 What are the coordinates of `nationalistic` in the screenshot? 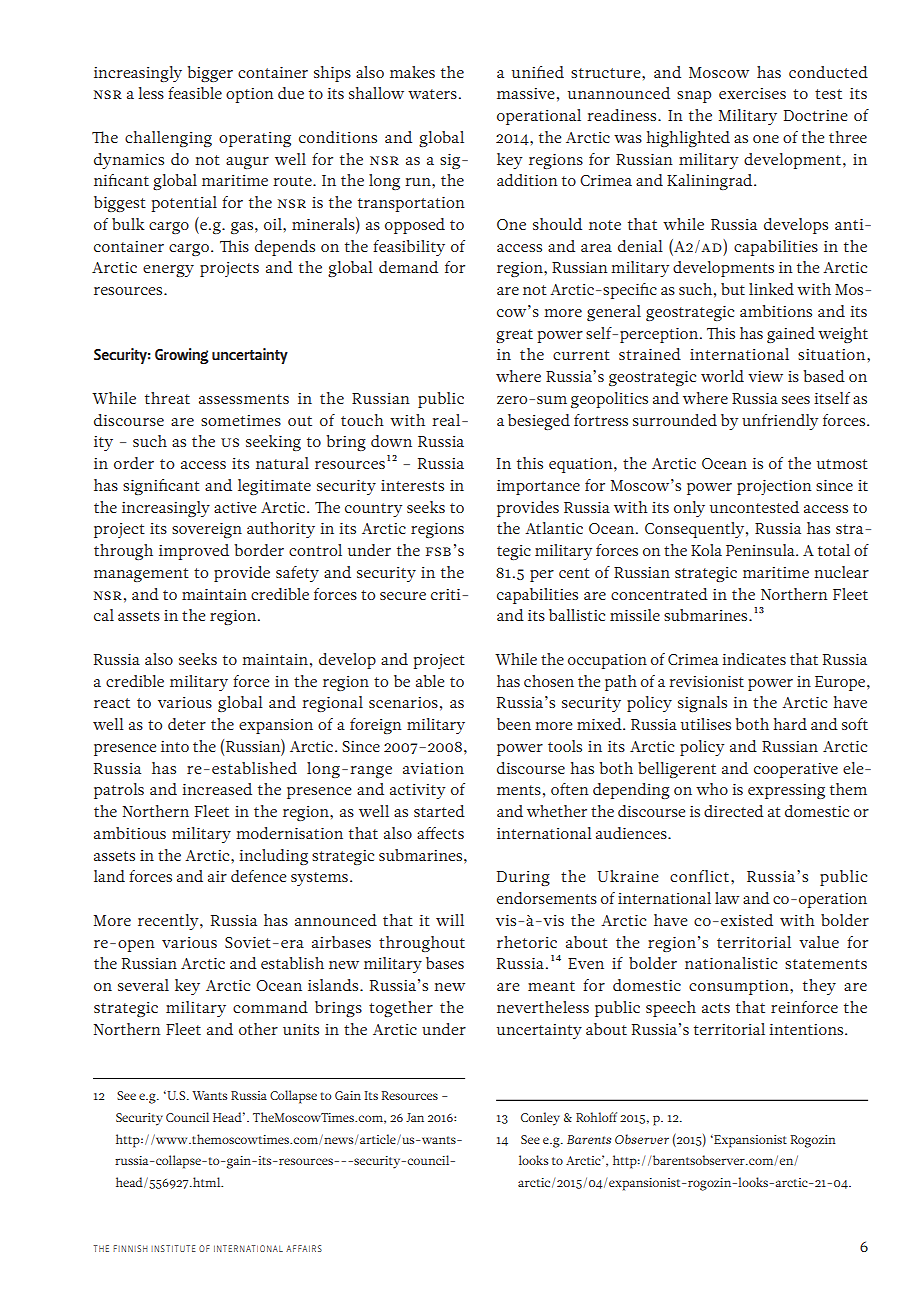 It's located at (731, 963).
